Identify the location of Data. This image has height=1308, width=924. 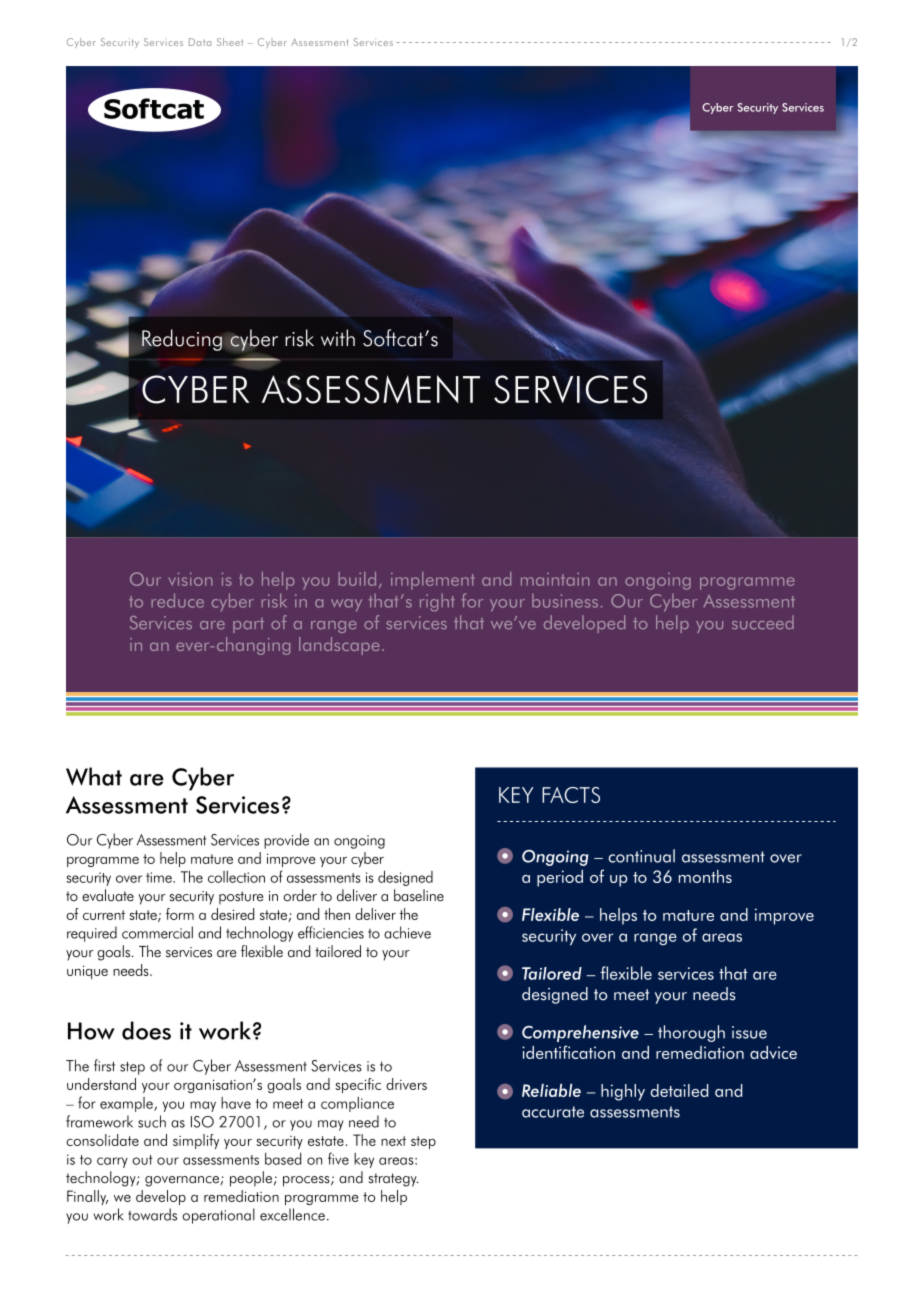
(200, 42).
